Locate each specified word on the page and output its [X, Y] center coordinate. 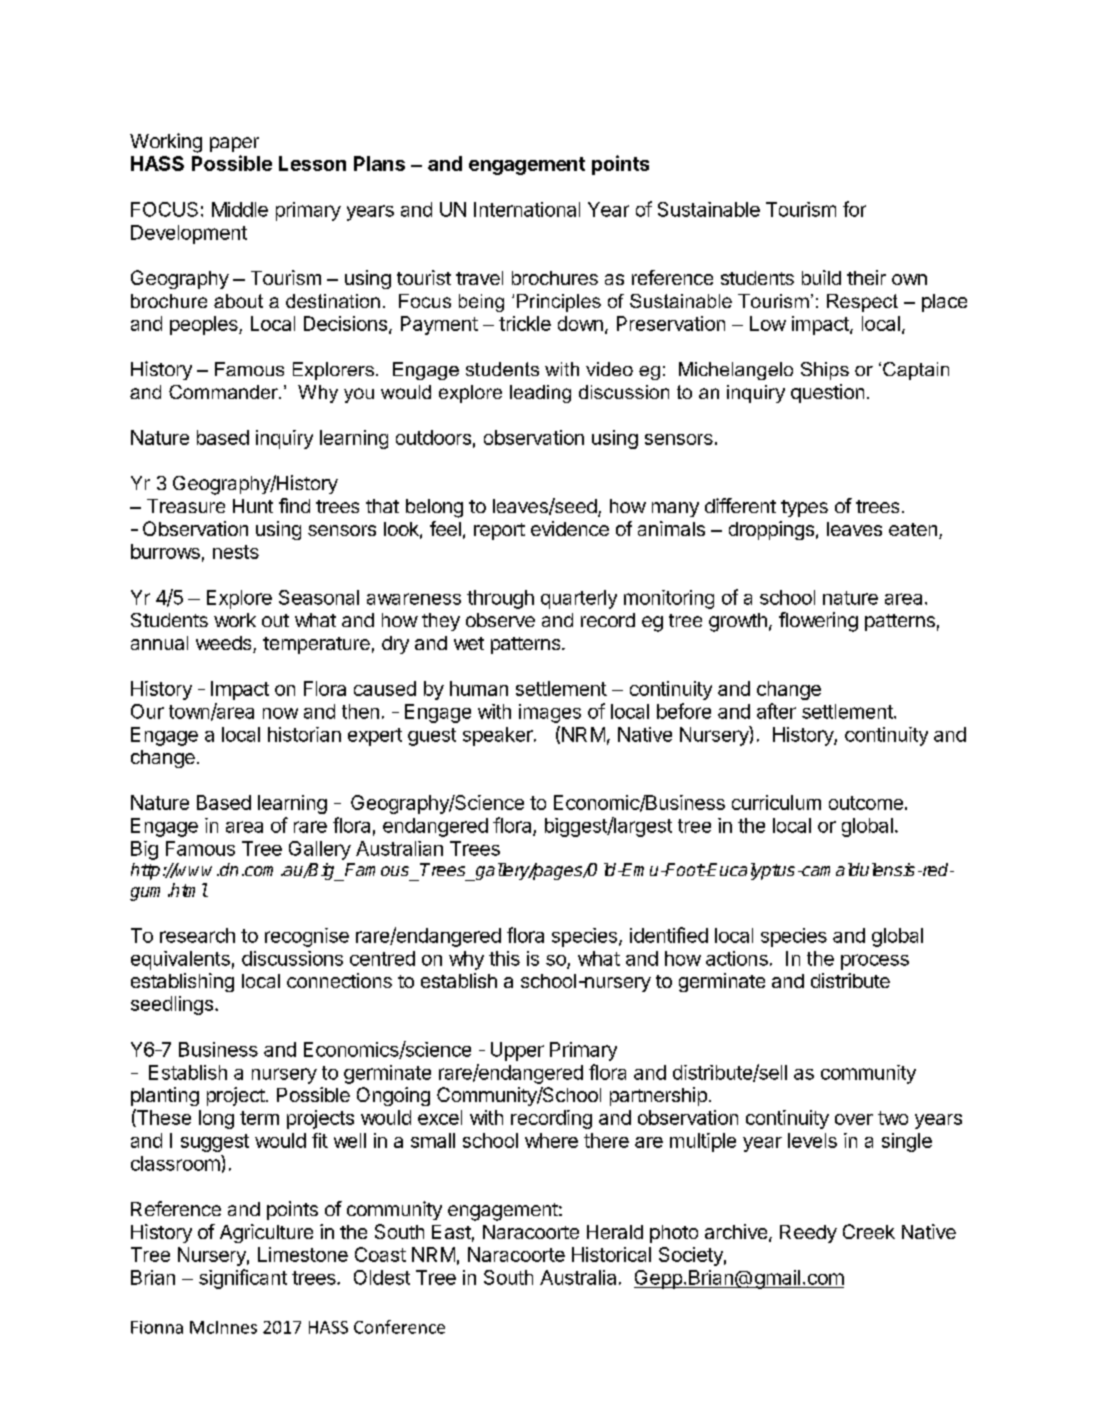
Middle [240, 209]
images [550, 713]
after [776, 711]
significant [243, 1279]
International [527, 209]
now [280, 713]
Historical [611, 1254]
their [866, 277]
